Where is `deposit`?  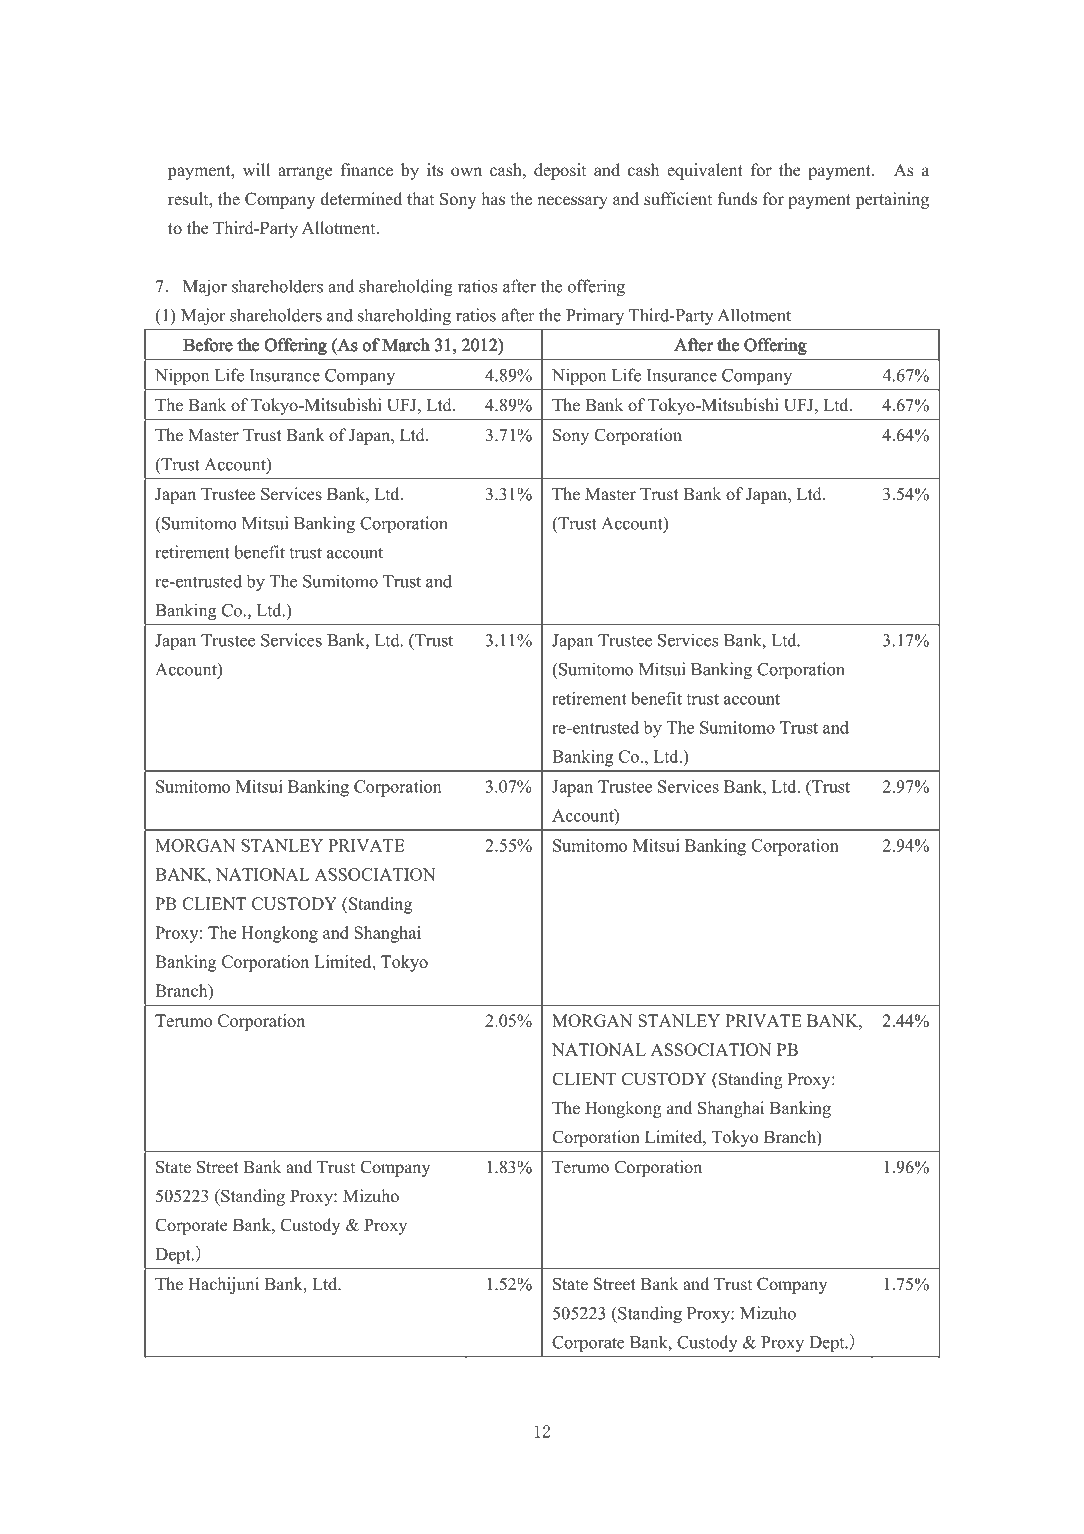
deposit is located at coordinates (560, 171).
